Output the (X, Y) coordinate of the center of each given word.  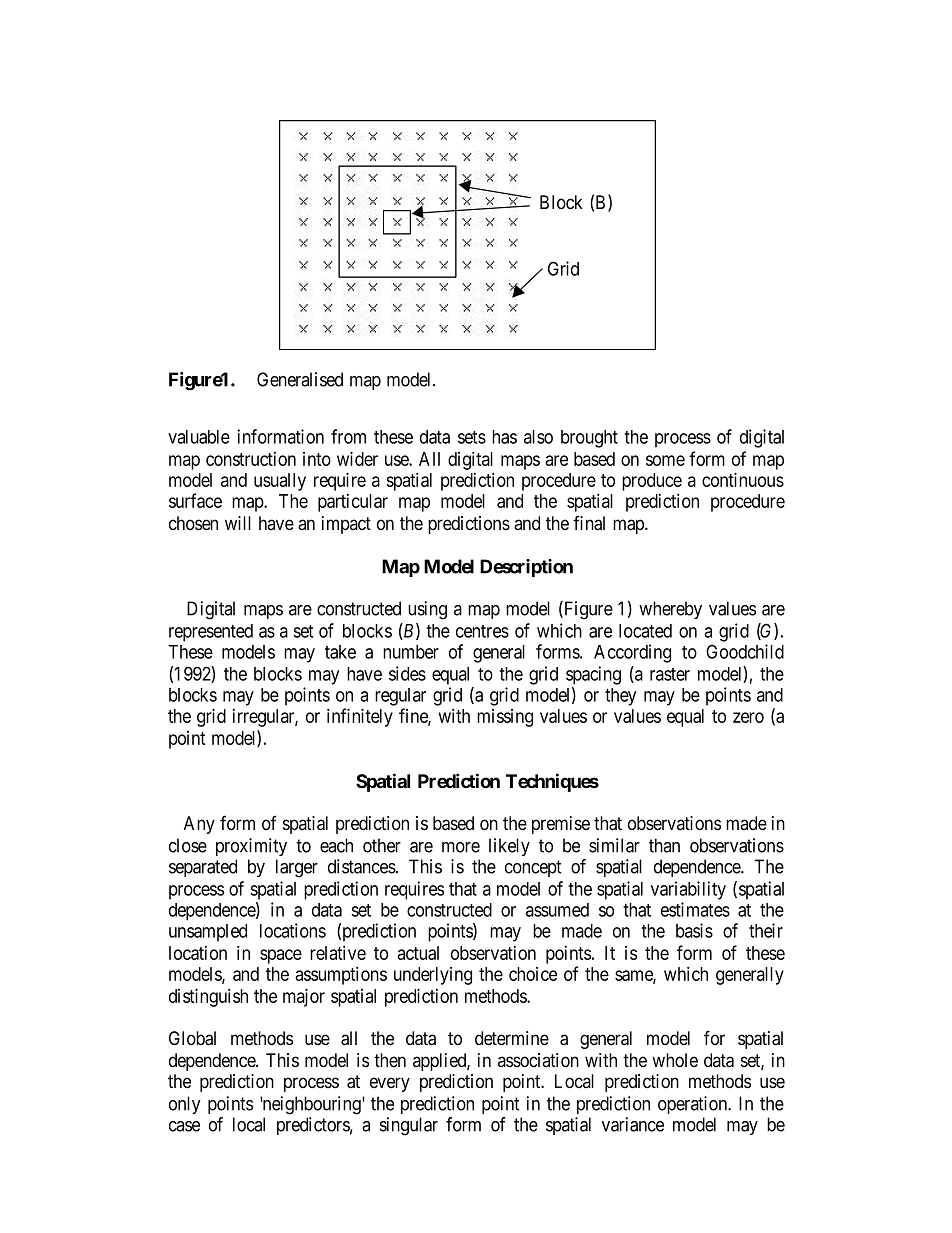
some (665, 460)
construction (251, 459)
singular (409, 1126)
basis (694, 930)
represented (211, 633)
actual (418, 953)
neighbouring (311, 1105)
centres (482, 631)
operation (694, 1105)
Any (199, 825)
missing (505, 718)
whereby (670, 610)
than (664, 845)
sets (472, 437)
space (281, 956)
